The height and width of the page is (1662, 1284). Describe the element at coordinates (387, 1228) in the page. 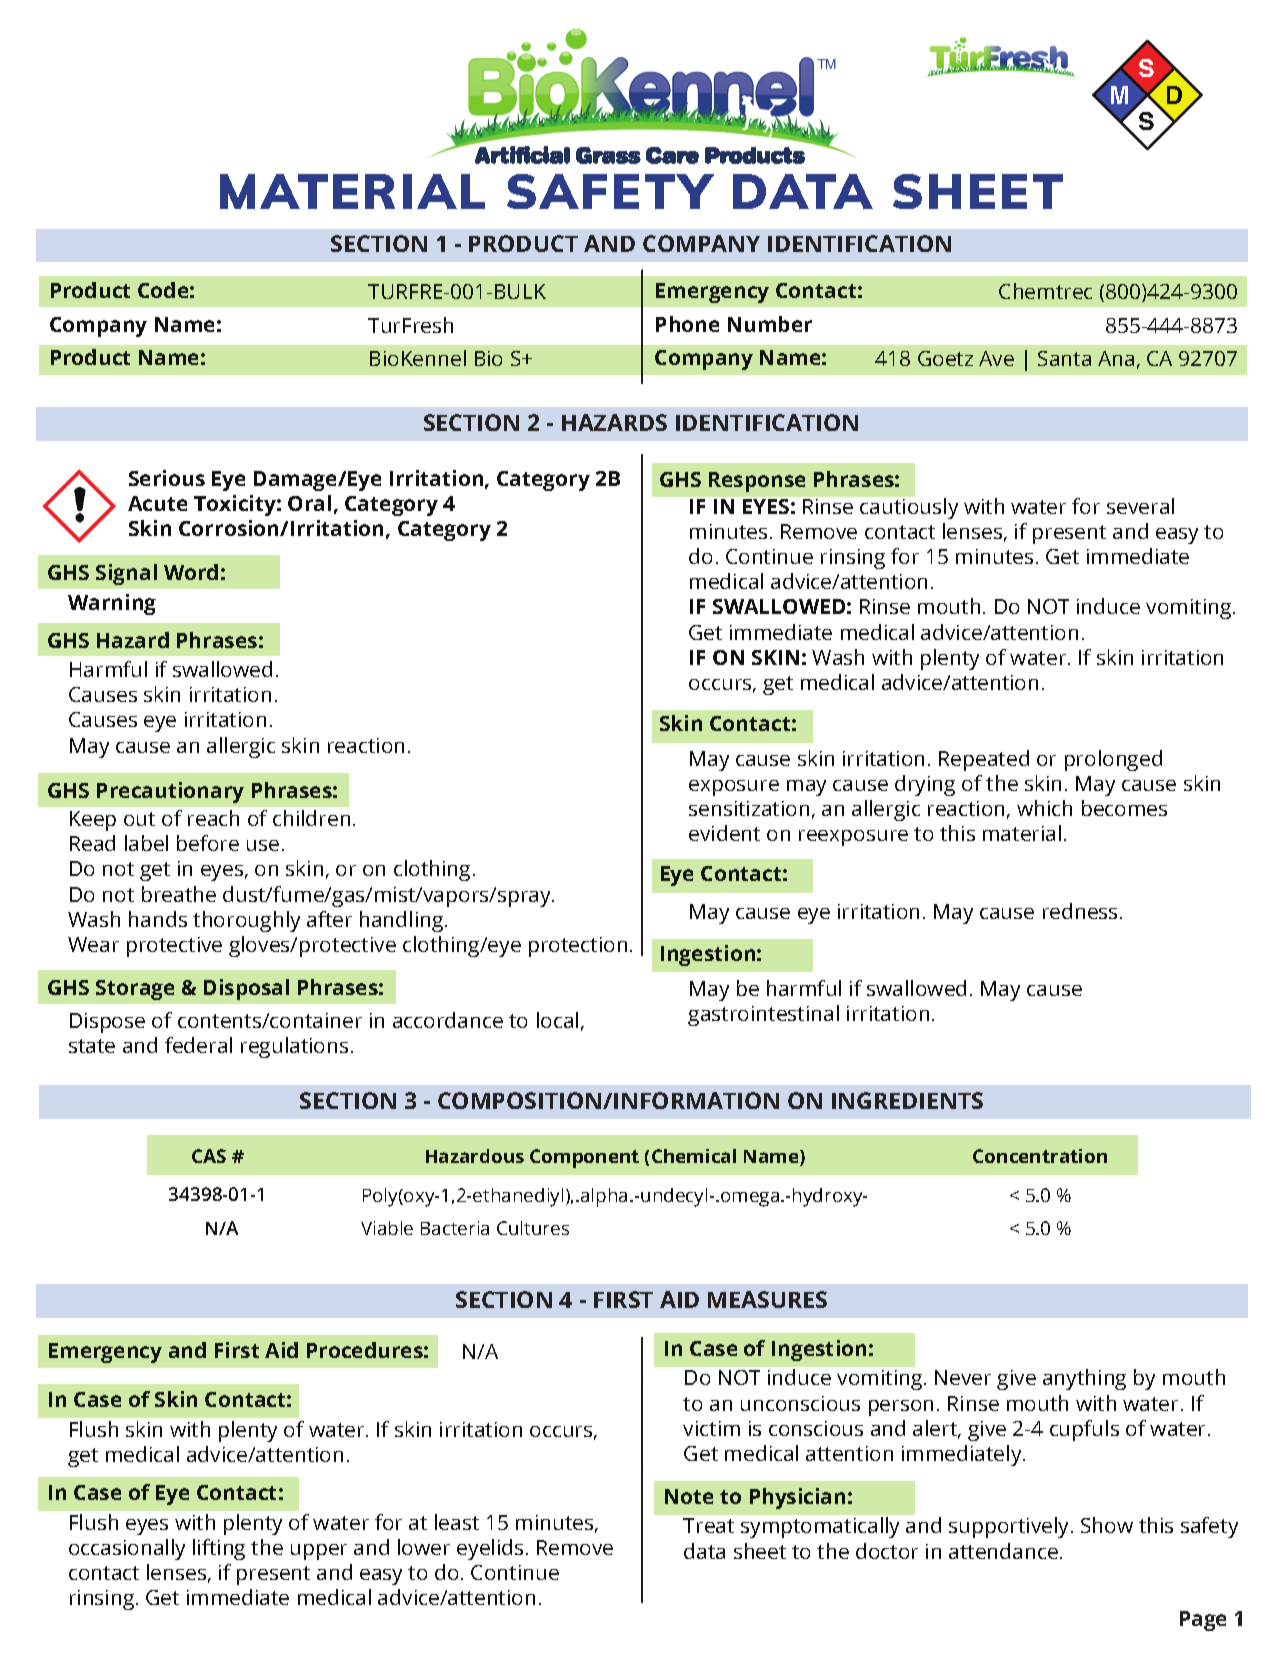

I see `Viable` at that location.
